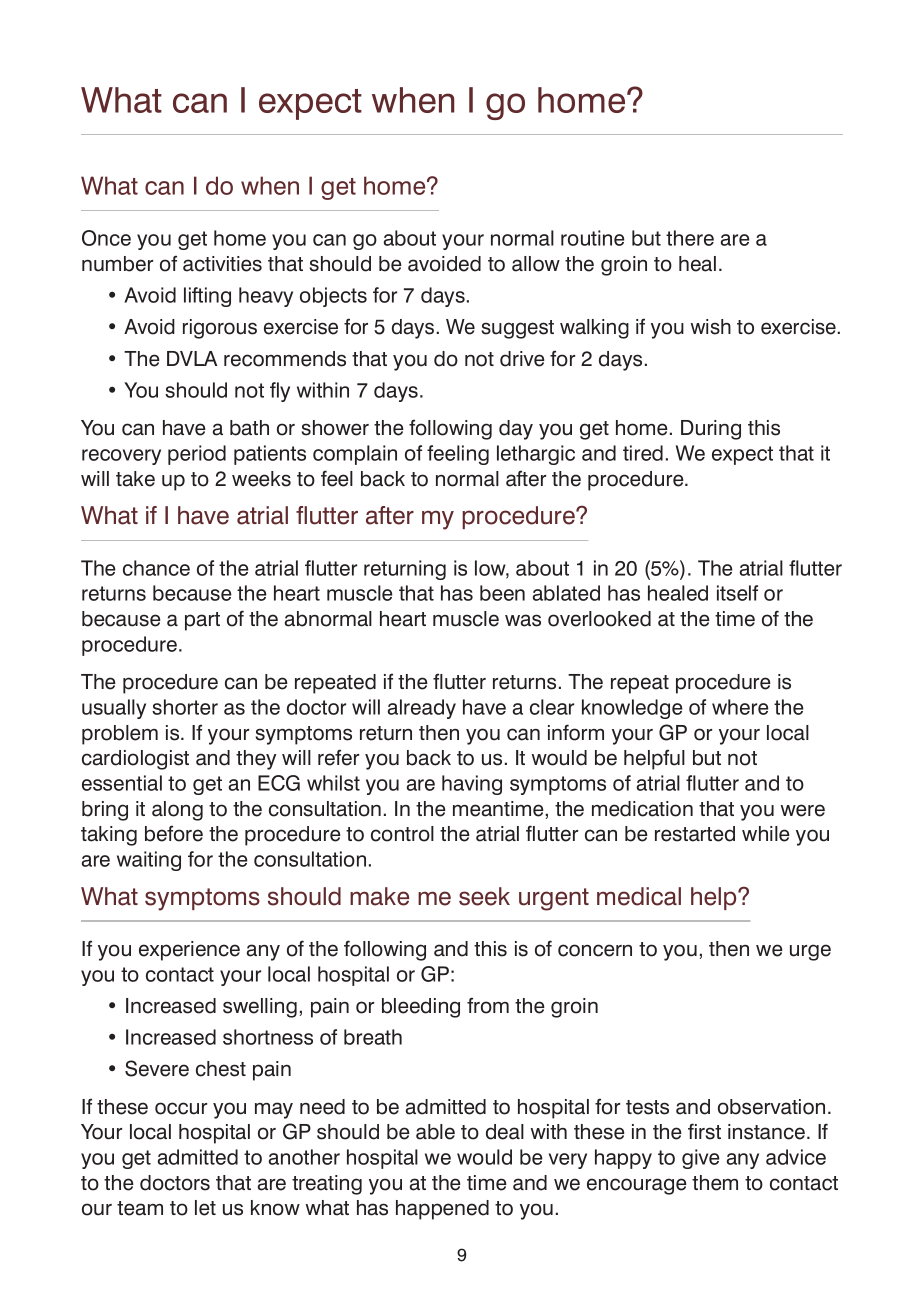 This page has width=924, height=1311. I want to click on team, so click(140, 1208).
